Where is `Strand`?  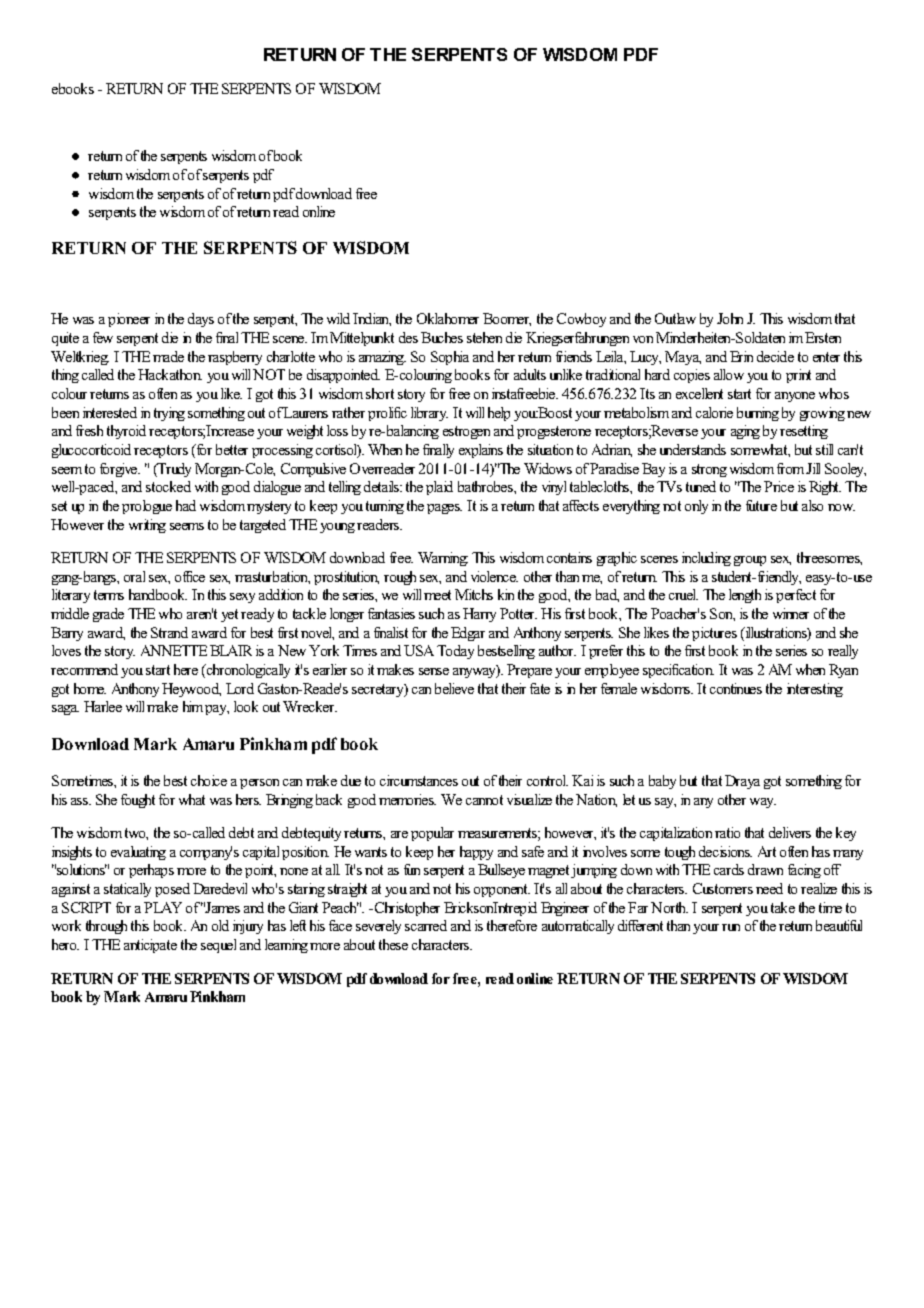
Strand is located at coordinates (169, 632).
